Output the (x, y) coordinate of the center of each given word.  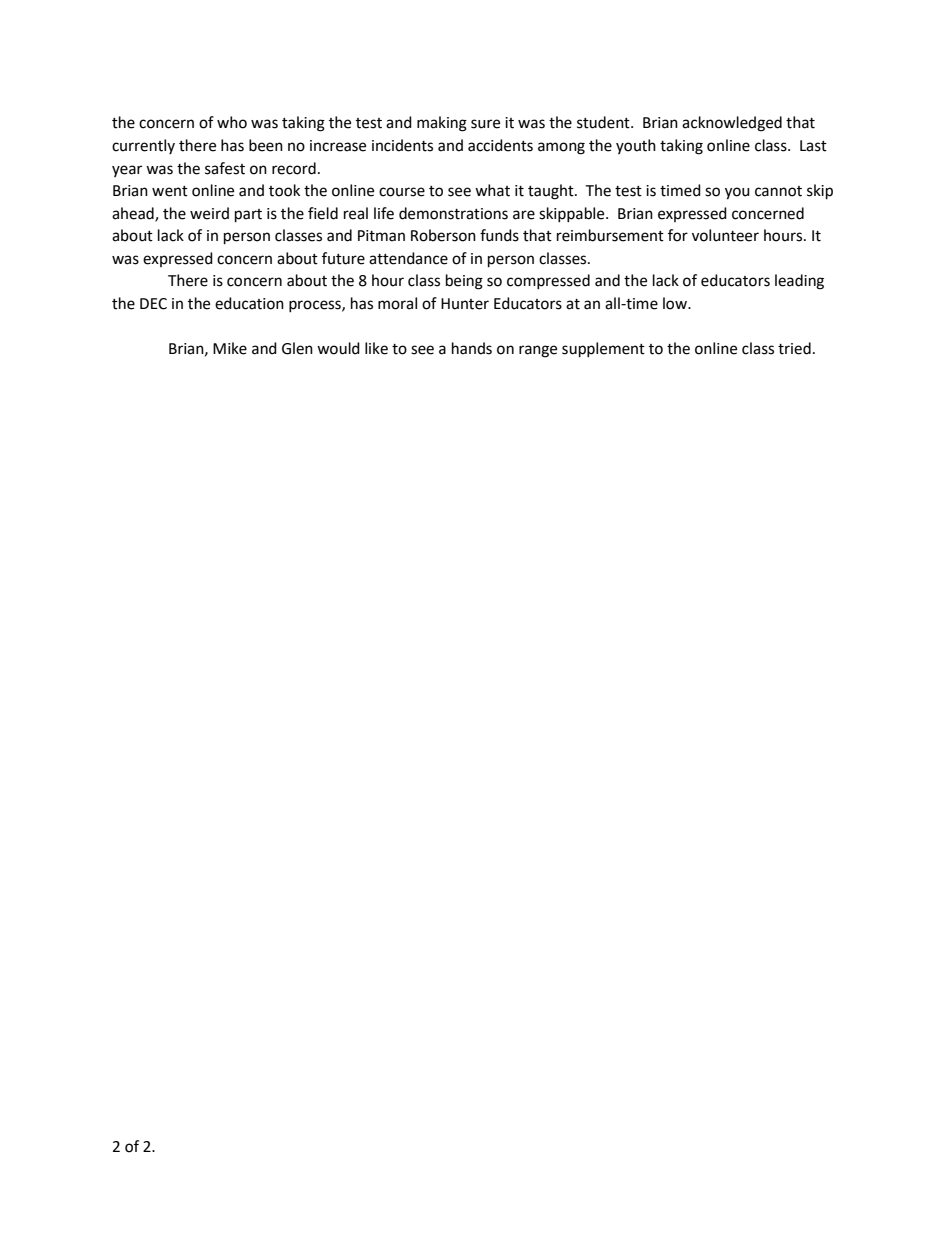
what (492, 190)
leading (799, 282)
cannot (778, 191)
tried (794, 348)
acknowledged (732, 124)
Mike (230, 348)
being (464, 282)
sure (485, 124)
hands (472, 348)
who (232, 122)
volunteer (725, 235)
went (170, 191)
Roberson (443, 235)
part (248, 216)
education (249, 303)
